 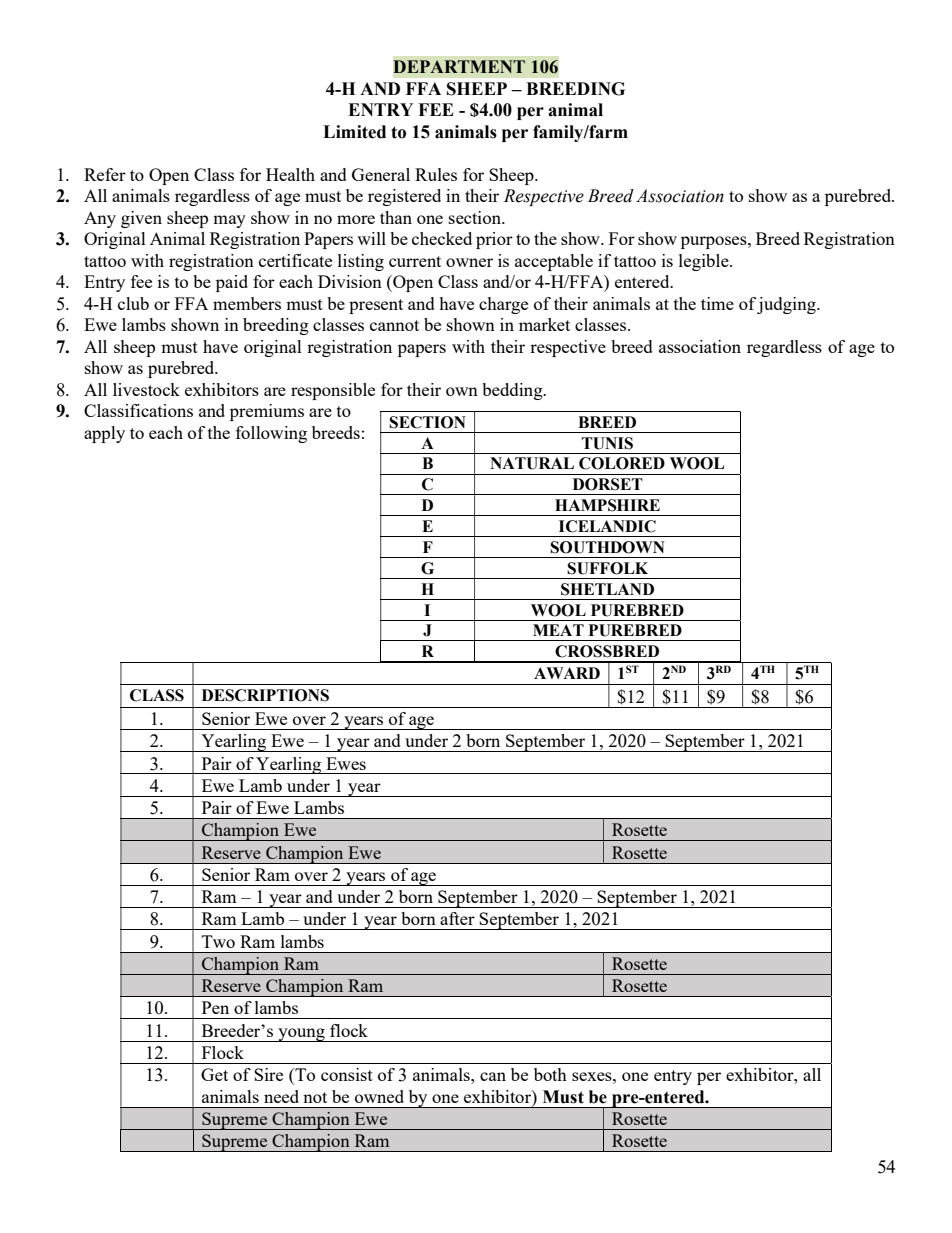 I want to click on Get, so click(x=214, y=1074).
